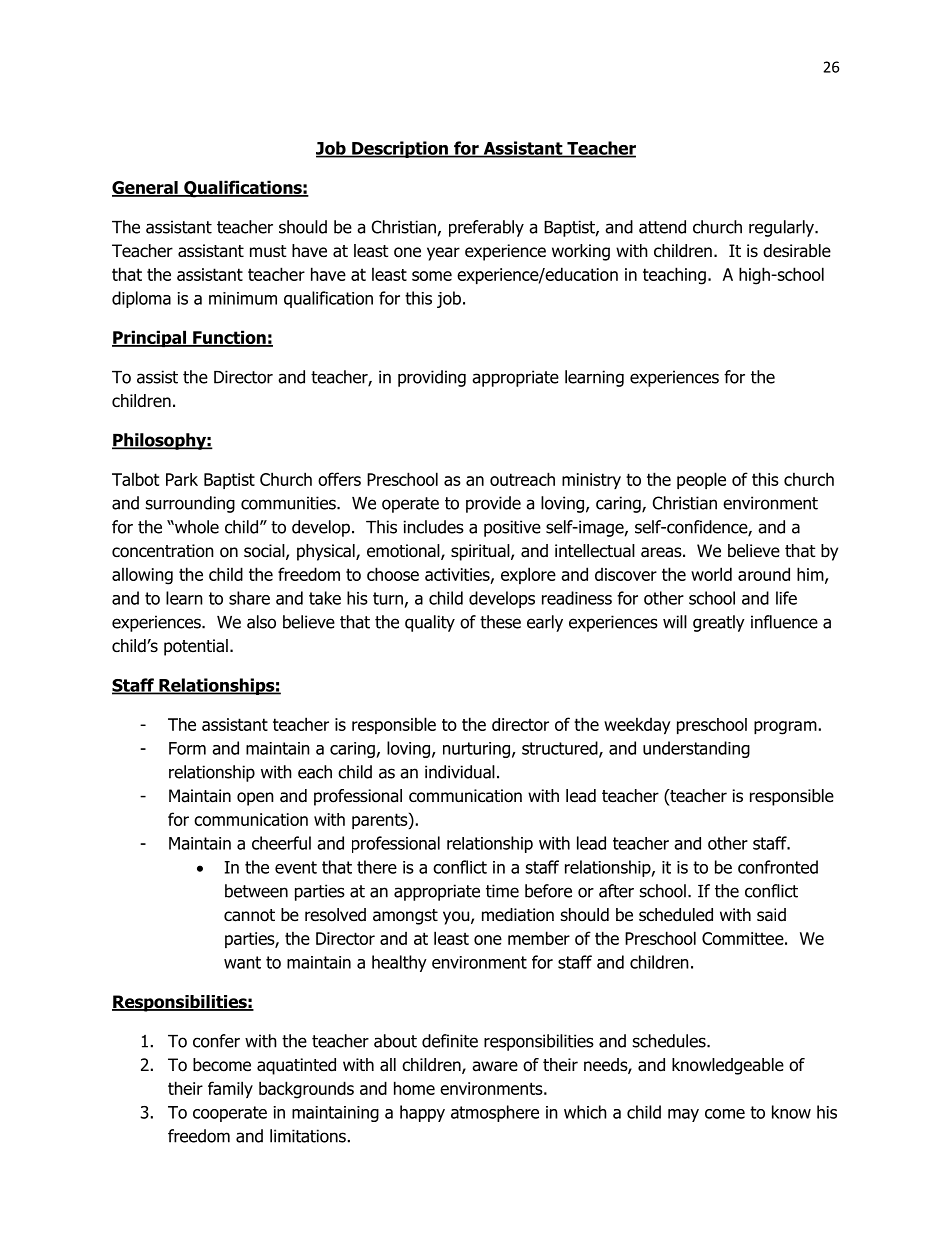  What do you see at coordinates (486, 228) in the page?
I see `preferably` at bounding box center [486, 228].
